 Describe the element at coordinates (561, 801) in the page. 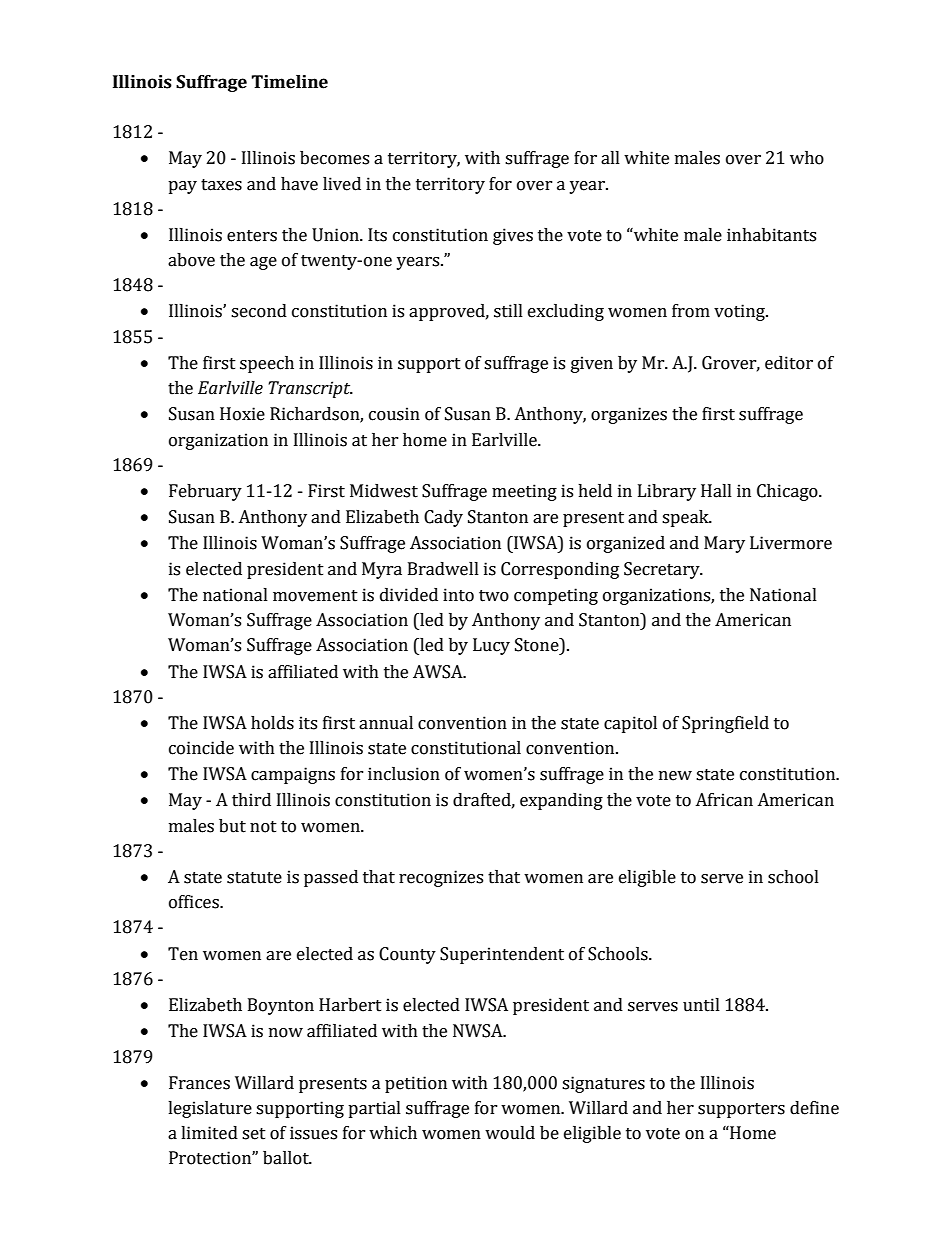

I see `expanding` at that location.
